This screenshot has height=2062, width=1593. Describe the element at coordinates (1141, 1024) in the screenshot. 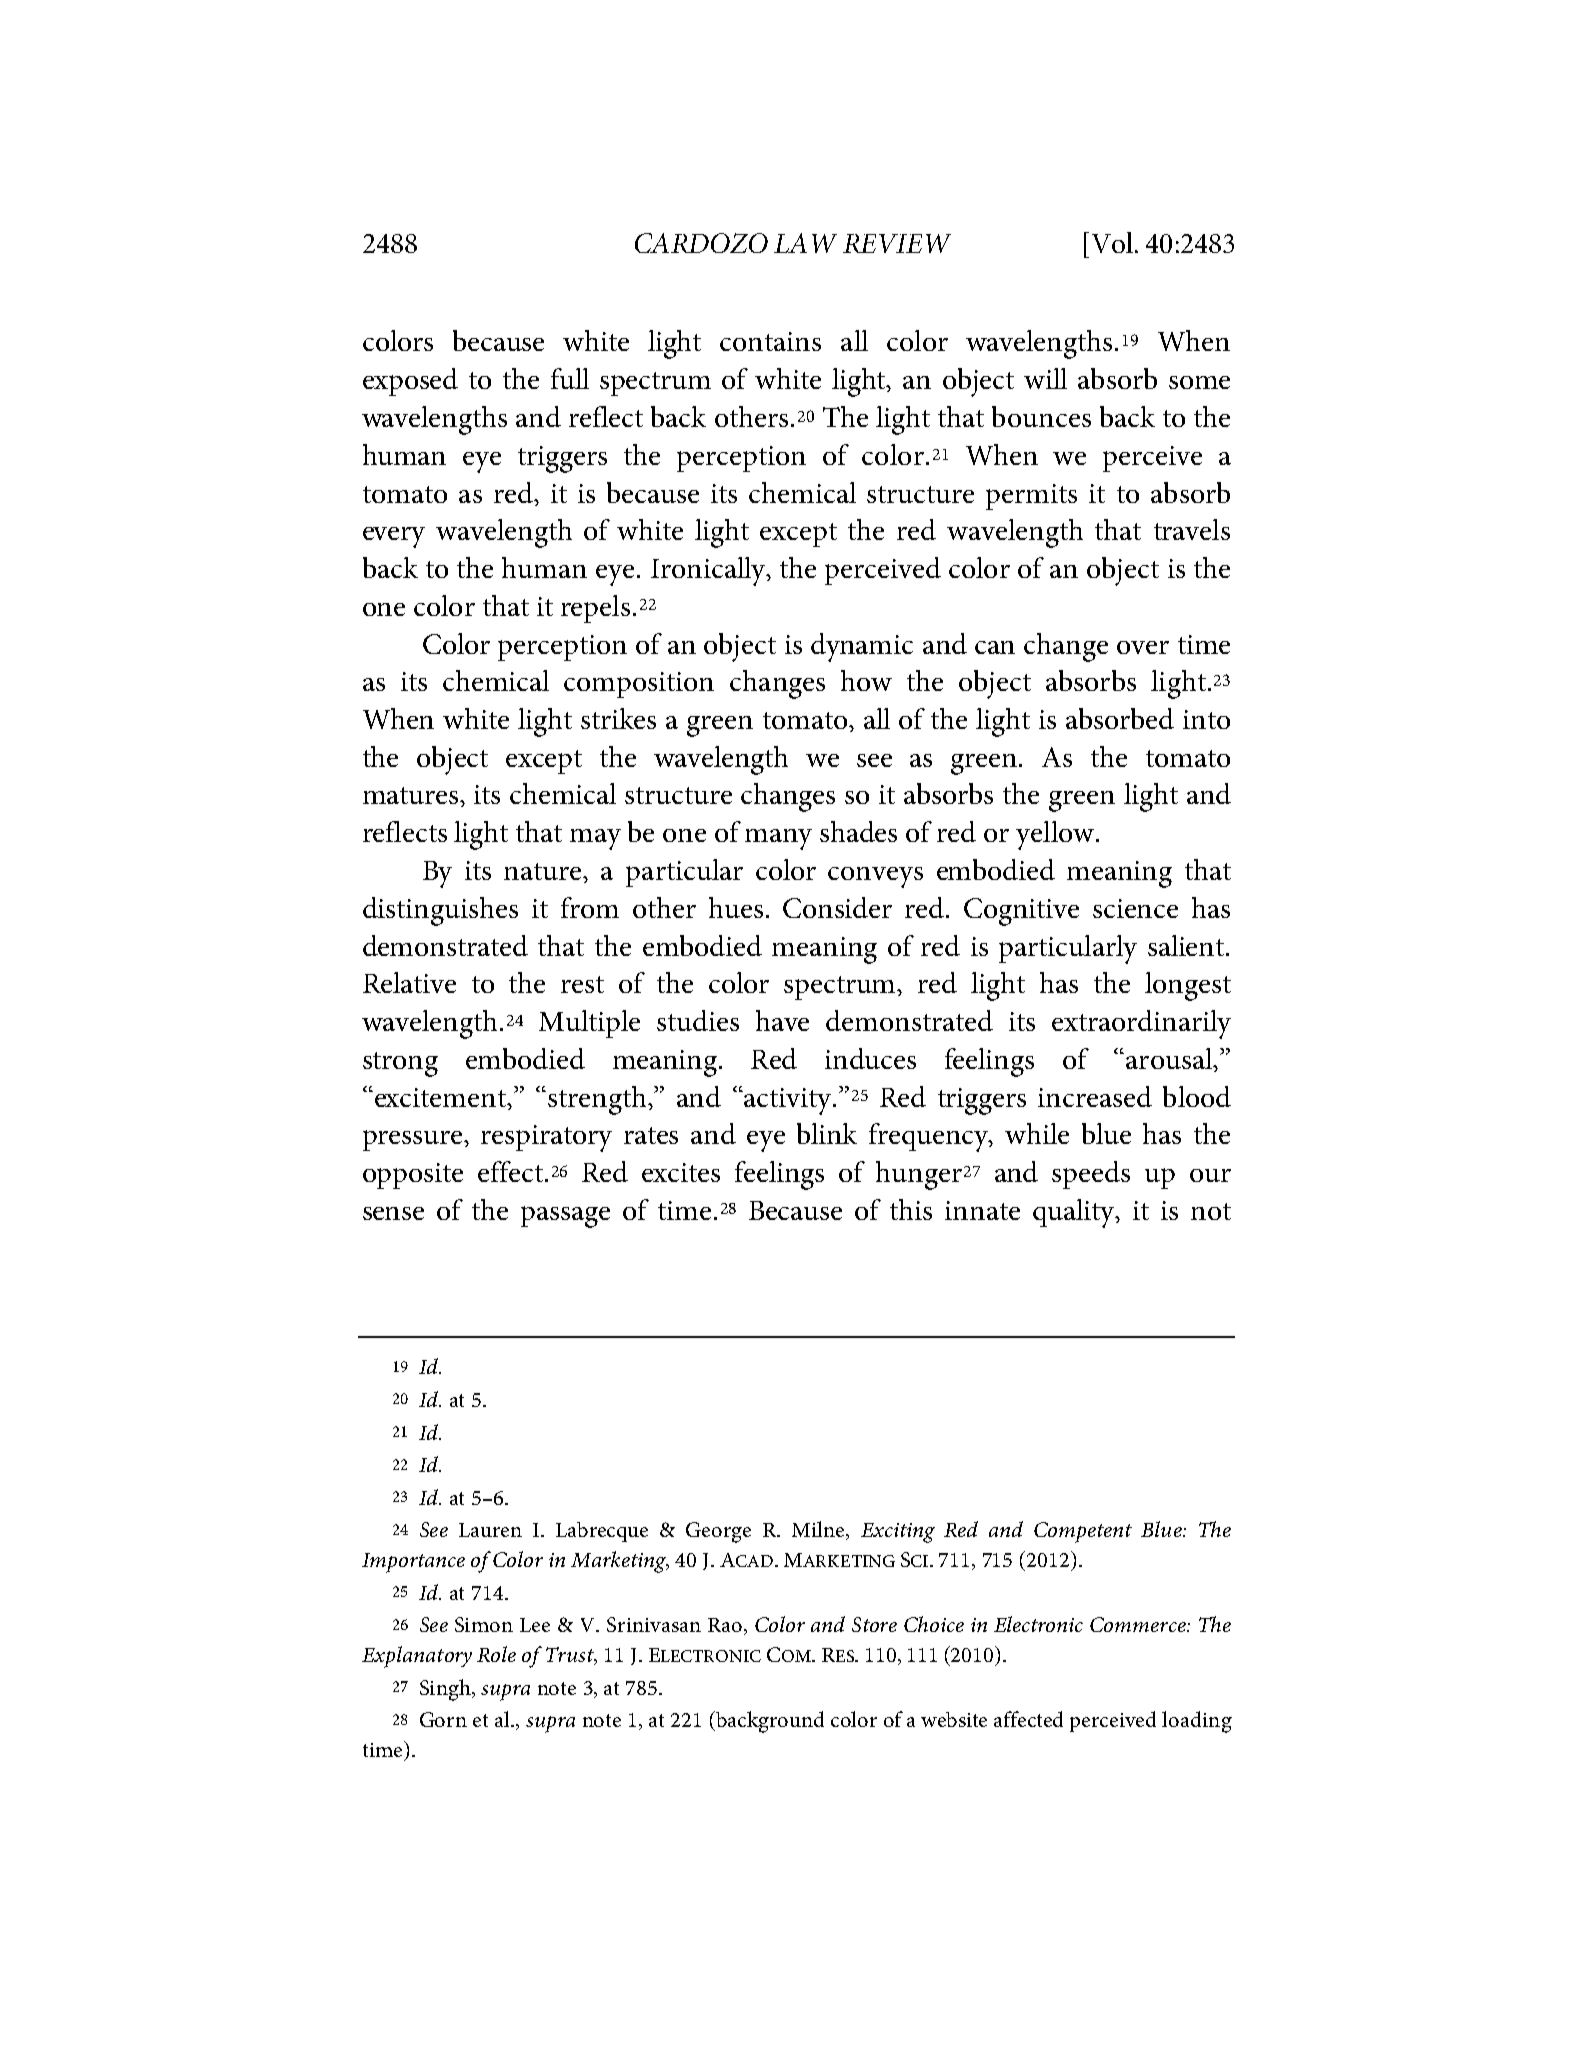

I see `extraordinarily` at that location.
